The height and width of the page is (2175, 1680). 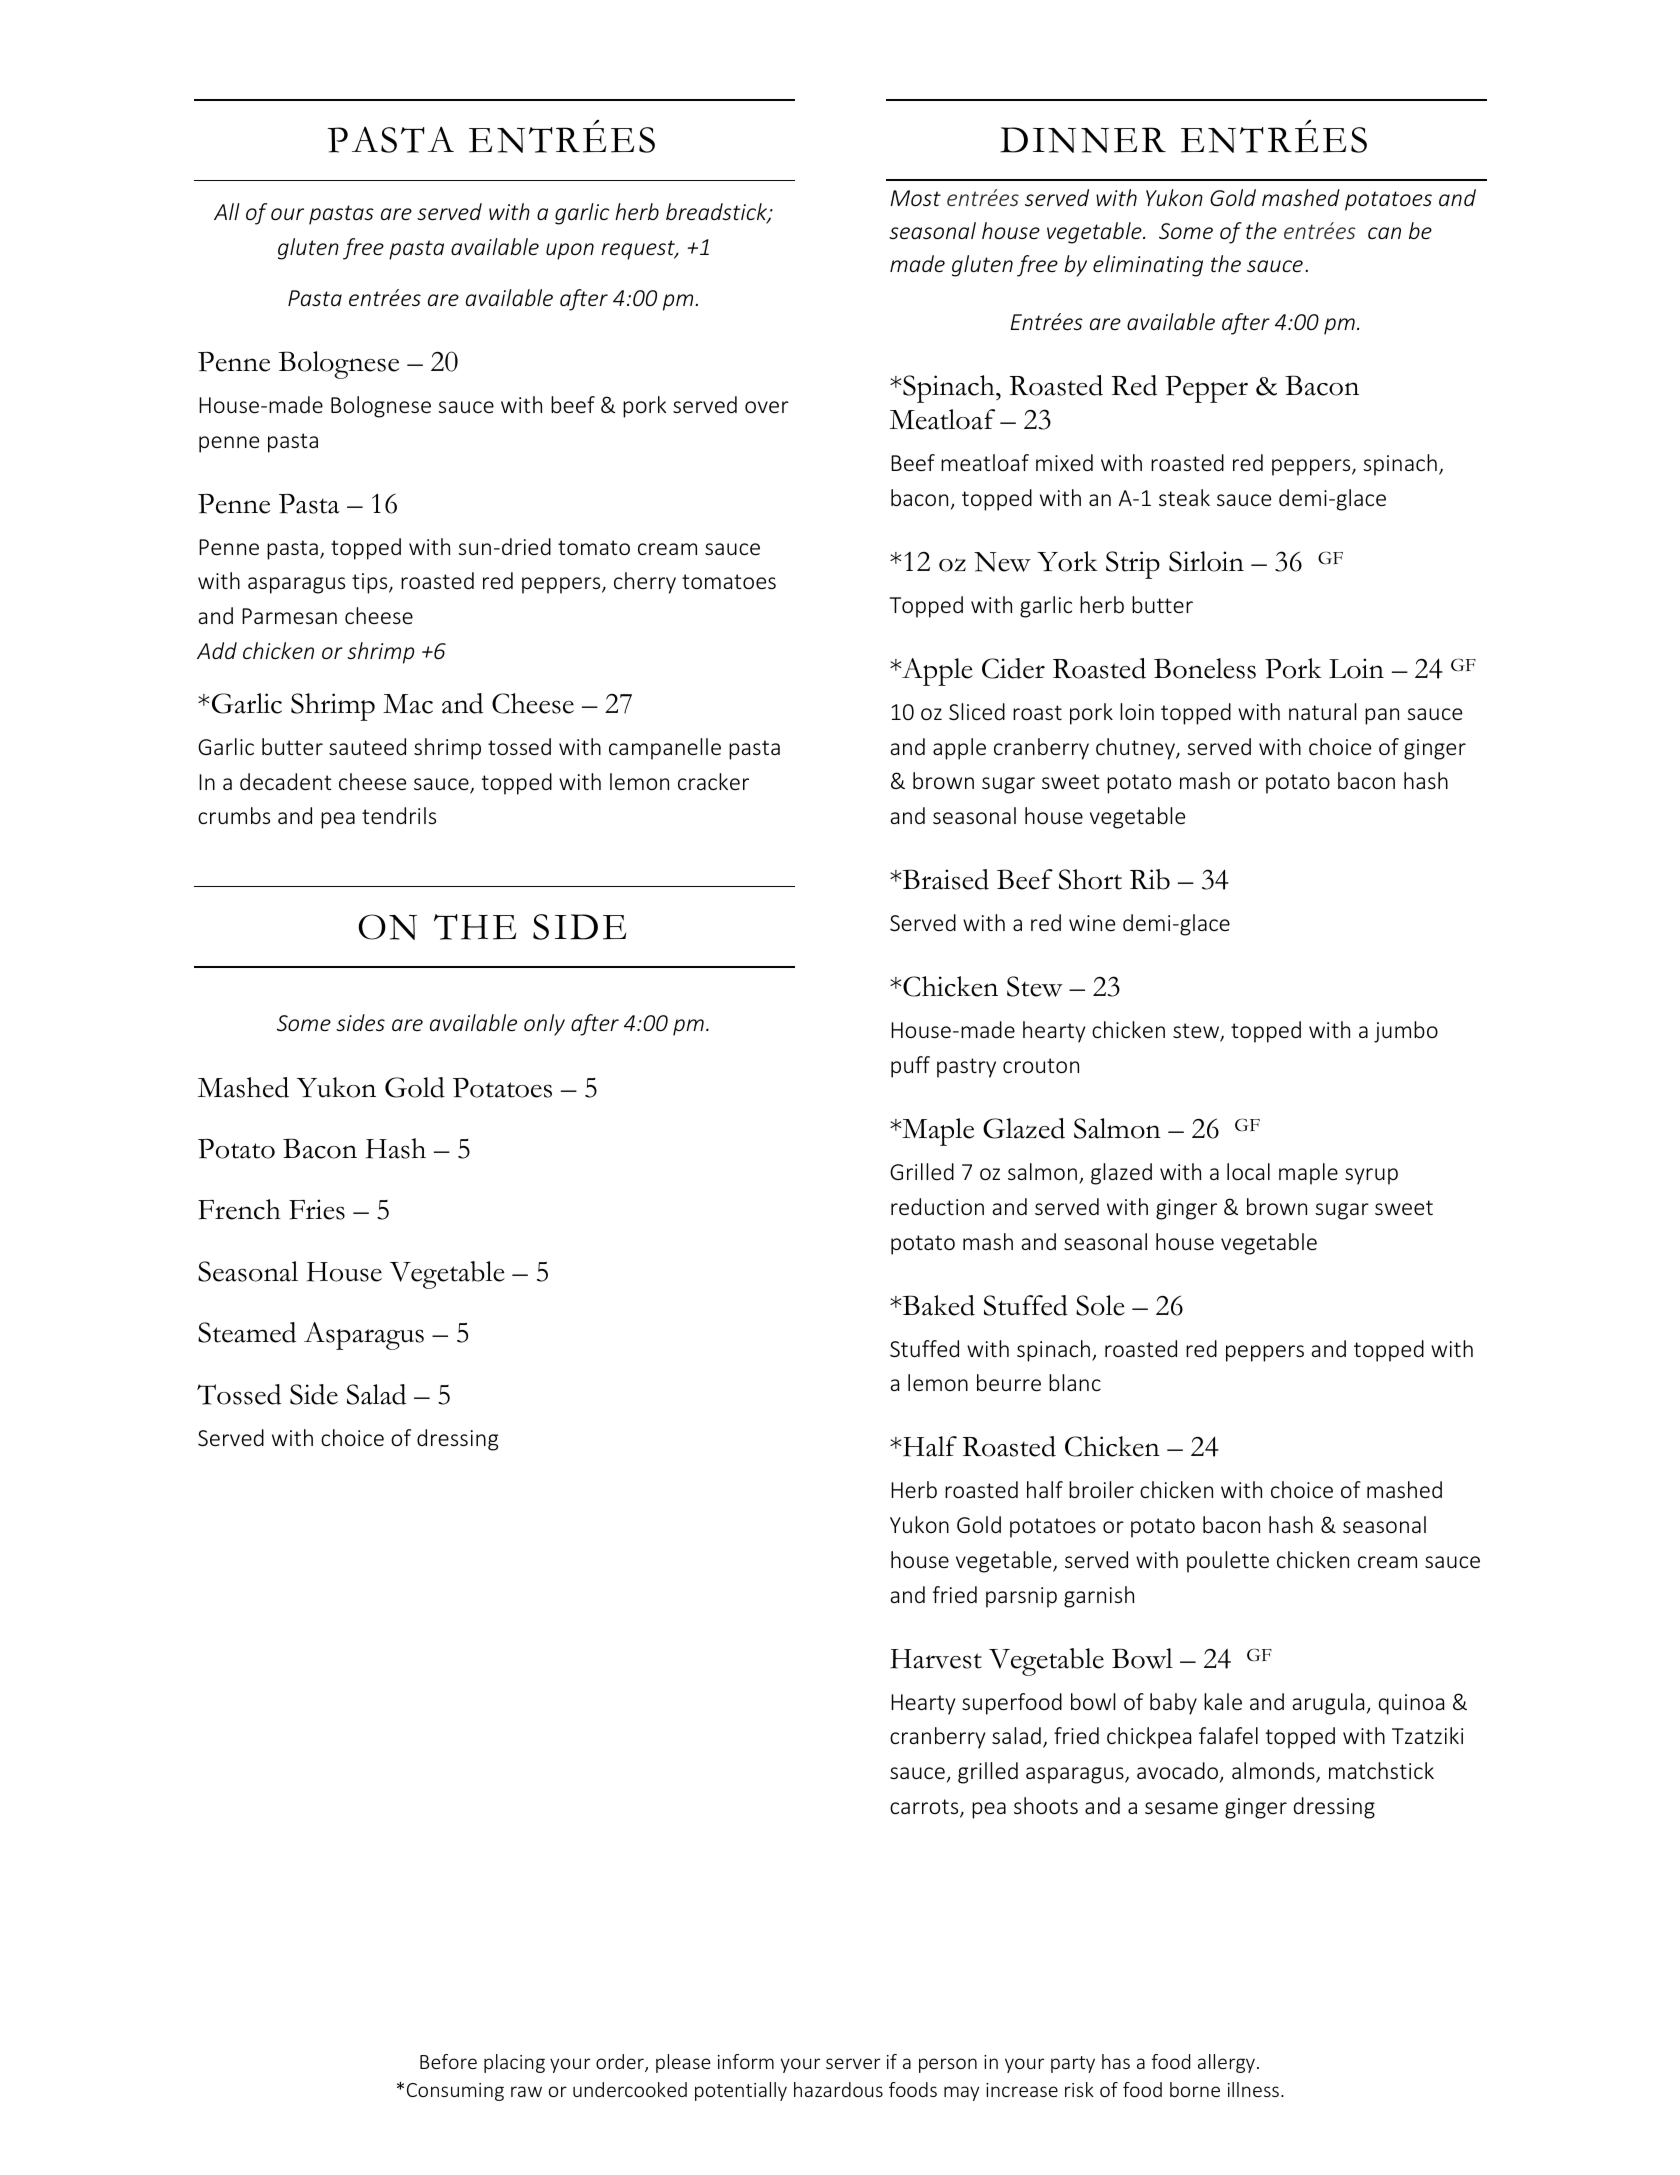 I want to click on Fries, so click(x=317, y=1209).
